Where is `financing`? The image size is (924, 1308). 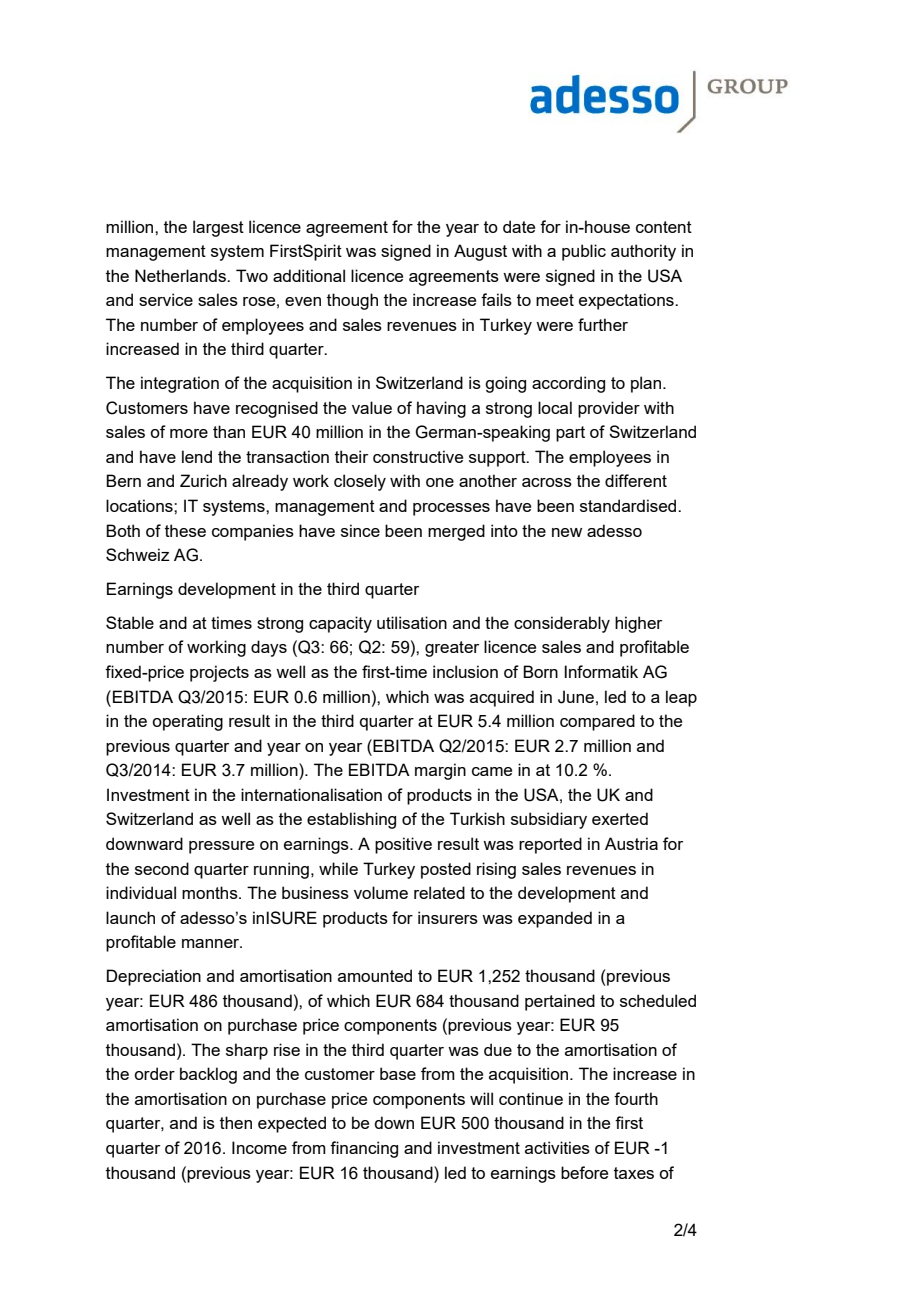 financing is located at coordinates (364, 1149).
